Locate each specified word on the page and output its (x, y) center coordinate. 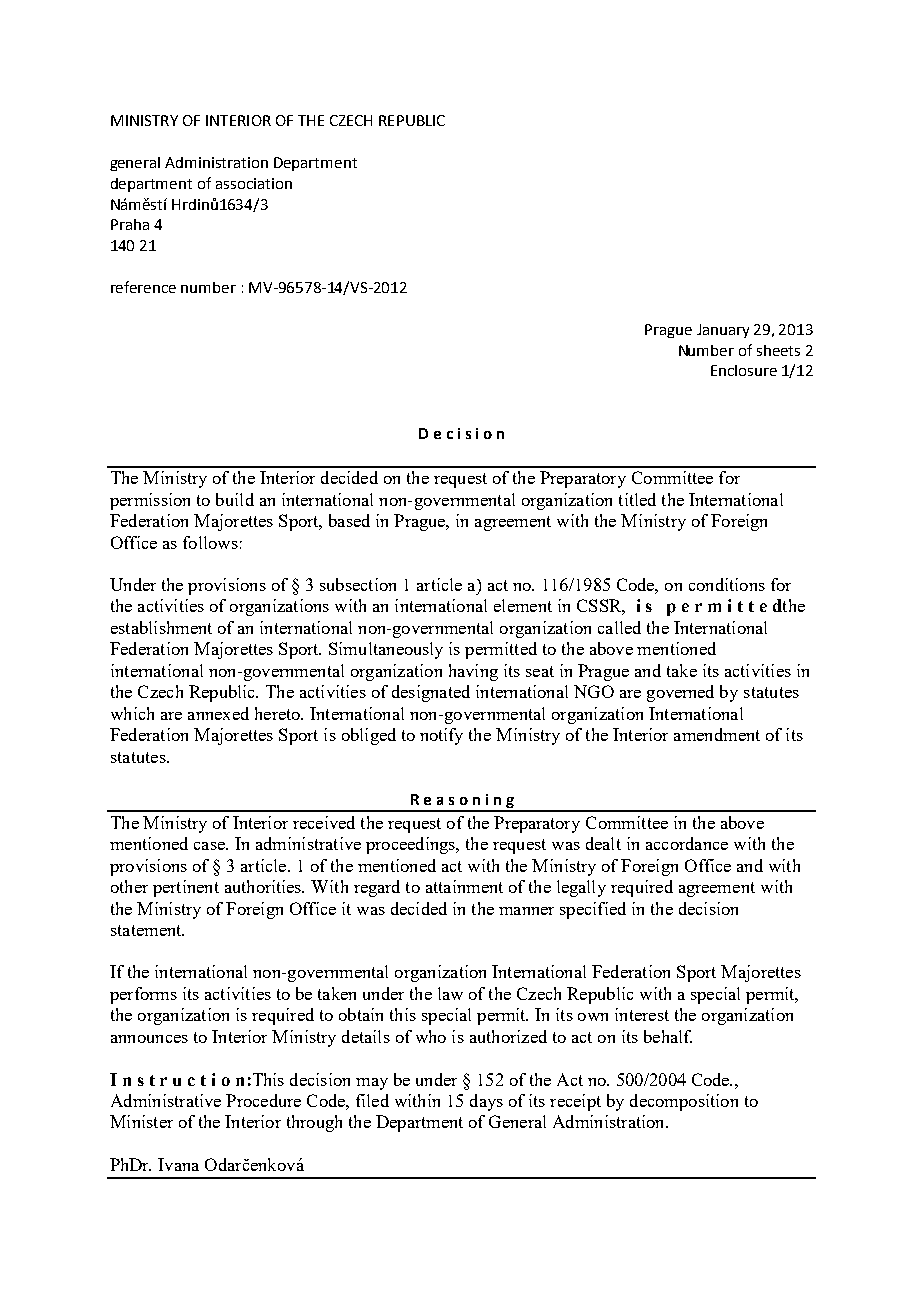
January (723, 331)
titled (637, 499)
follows (210, 542)
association (254, 183)
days (486, 1102)
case (210, 846)
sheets (778, 350)
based (349, 520)
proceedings (411, 845)
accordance (687, 843)
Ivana (178, 1164)
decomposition (684, 1102)
